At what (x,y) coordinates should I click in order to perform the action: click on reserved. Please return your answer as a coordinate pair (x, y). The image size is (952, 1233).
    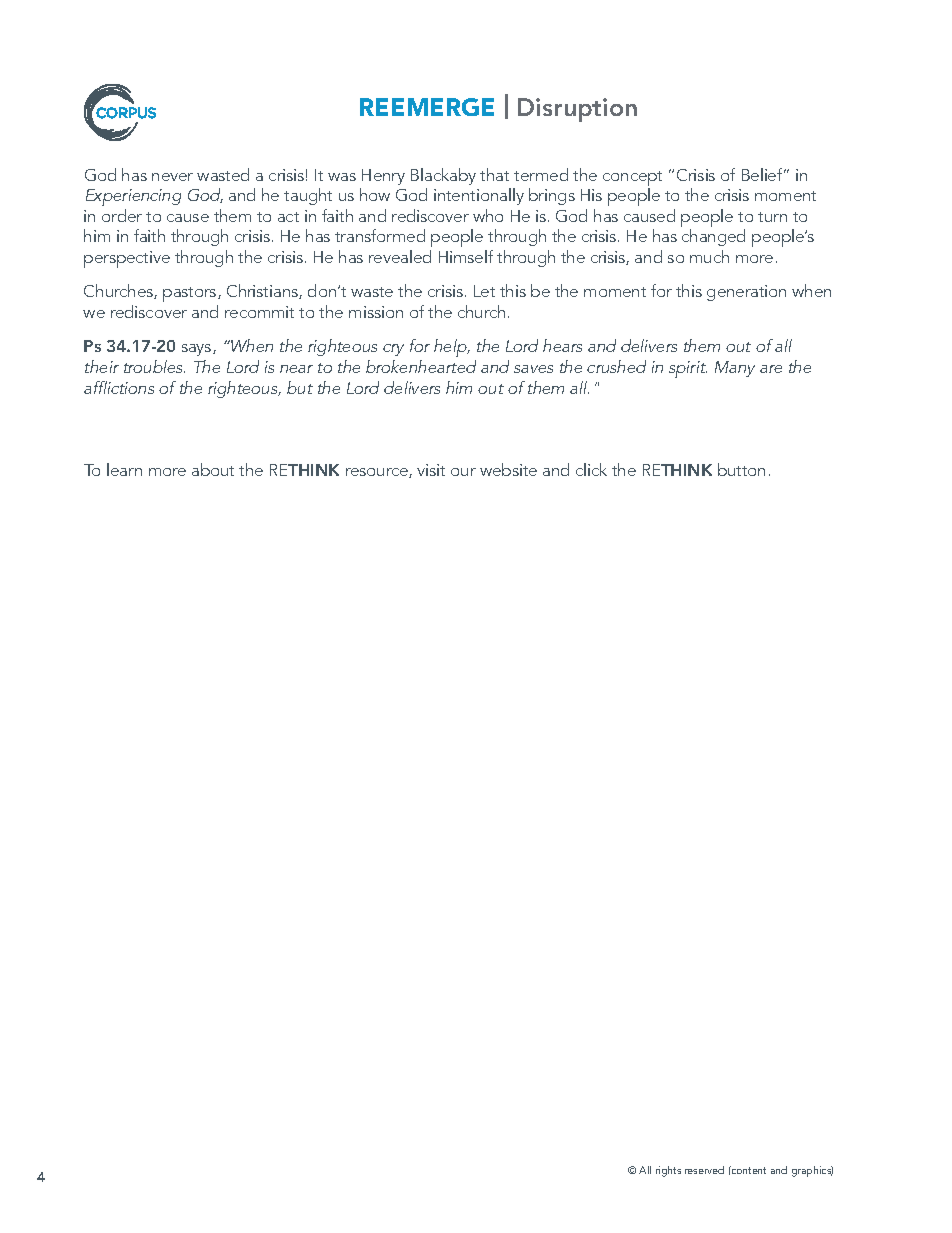
    Looking at the image, I should click on (704, 1170).
